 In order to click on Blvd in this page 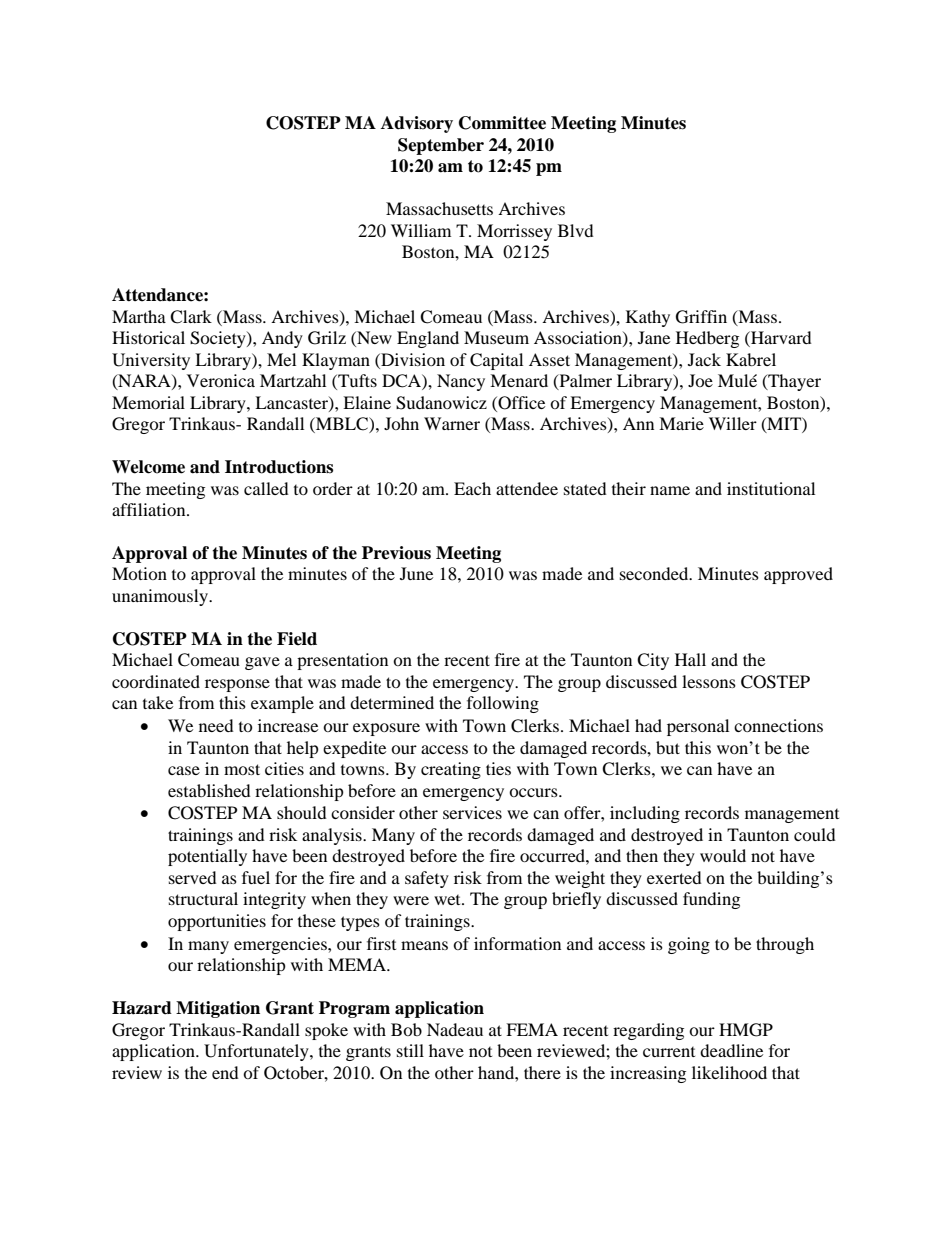, I will do `click(576, 230)`.
